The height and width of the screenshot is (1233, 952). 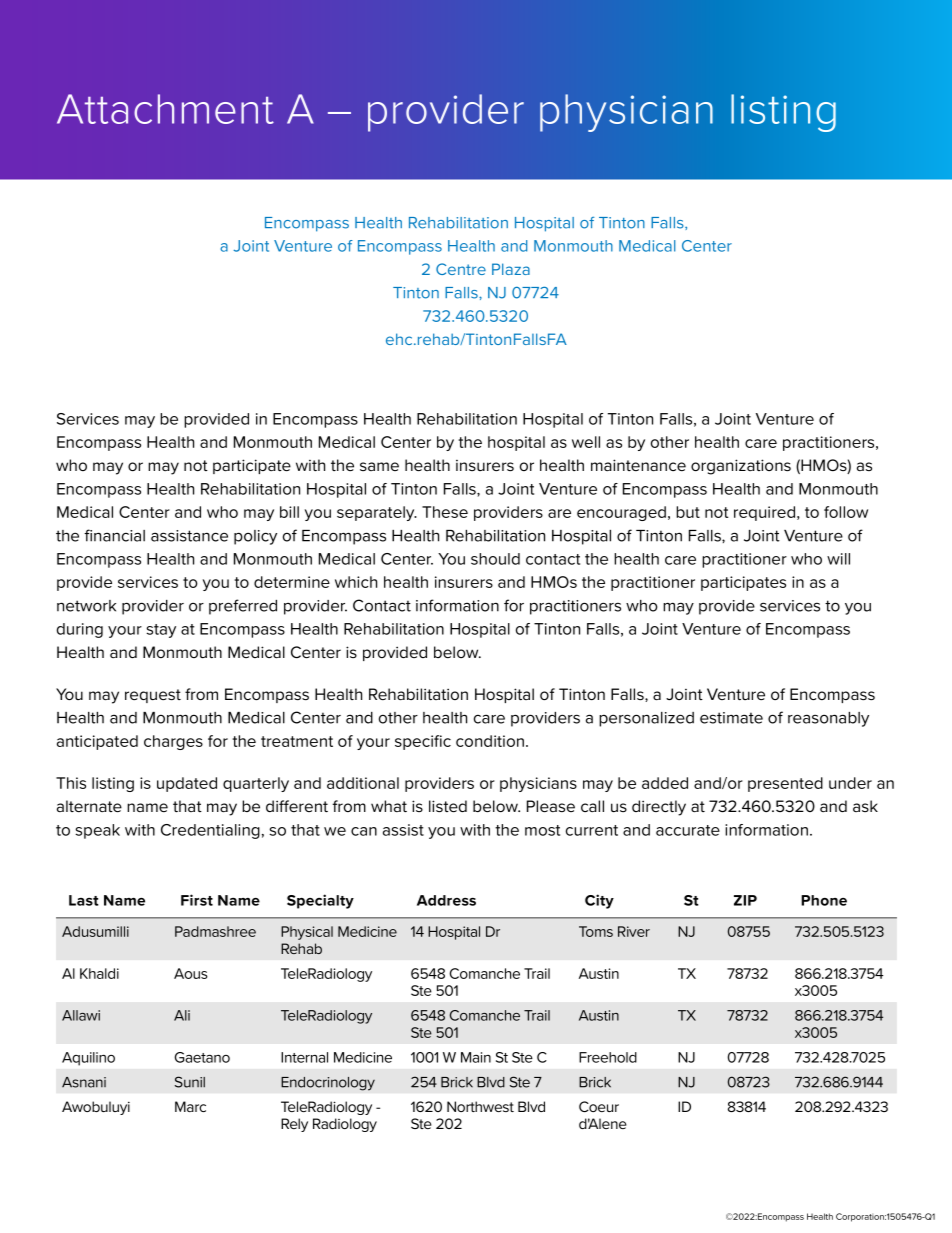 I want to click on organizations, so click(x=741, y=467).
